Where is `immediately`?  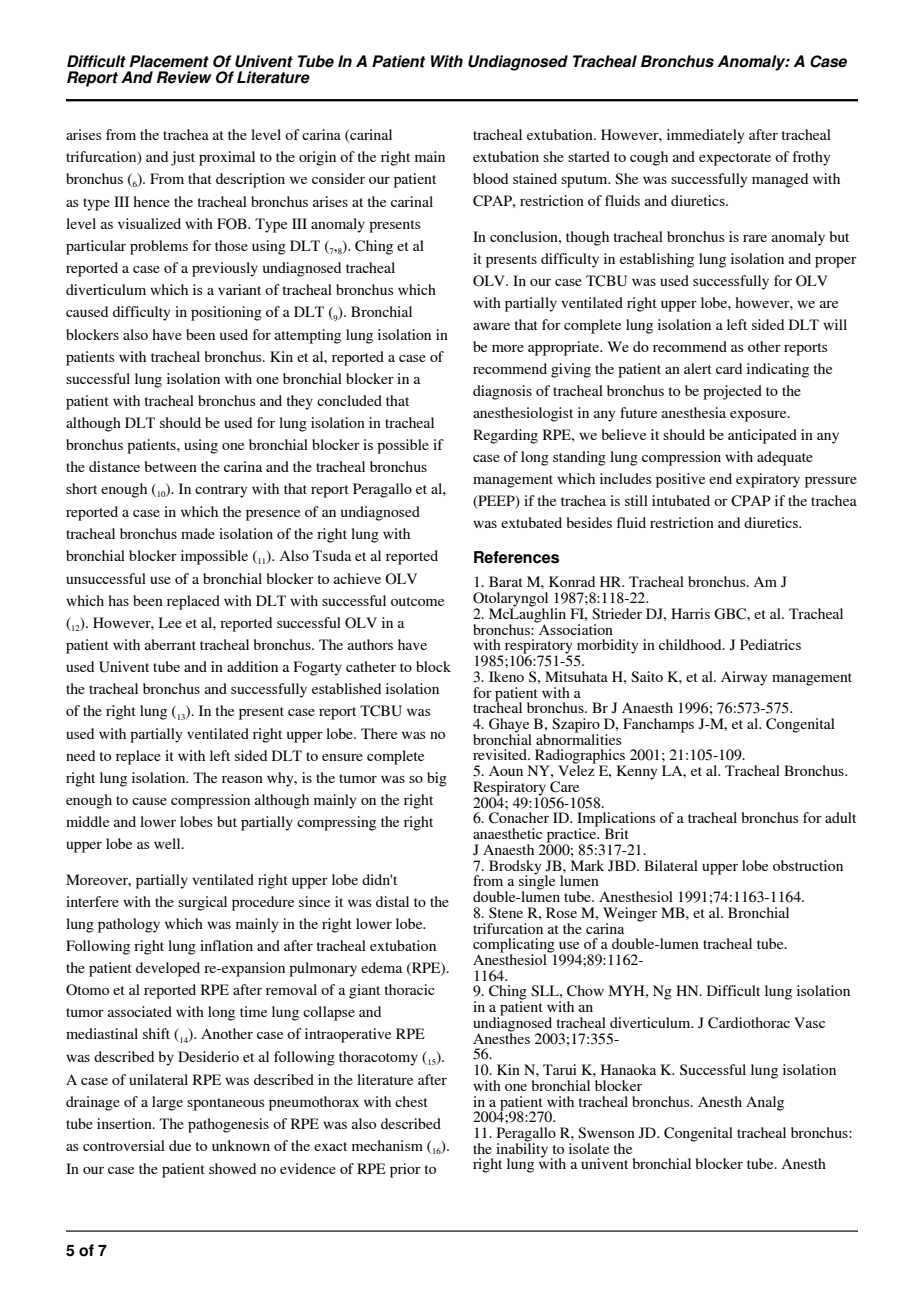 immediately is located at coordinates (705, 136).
